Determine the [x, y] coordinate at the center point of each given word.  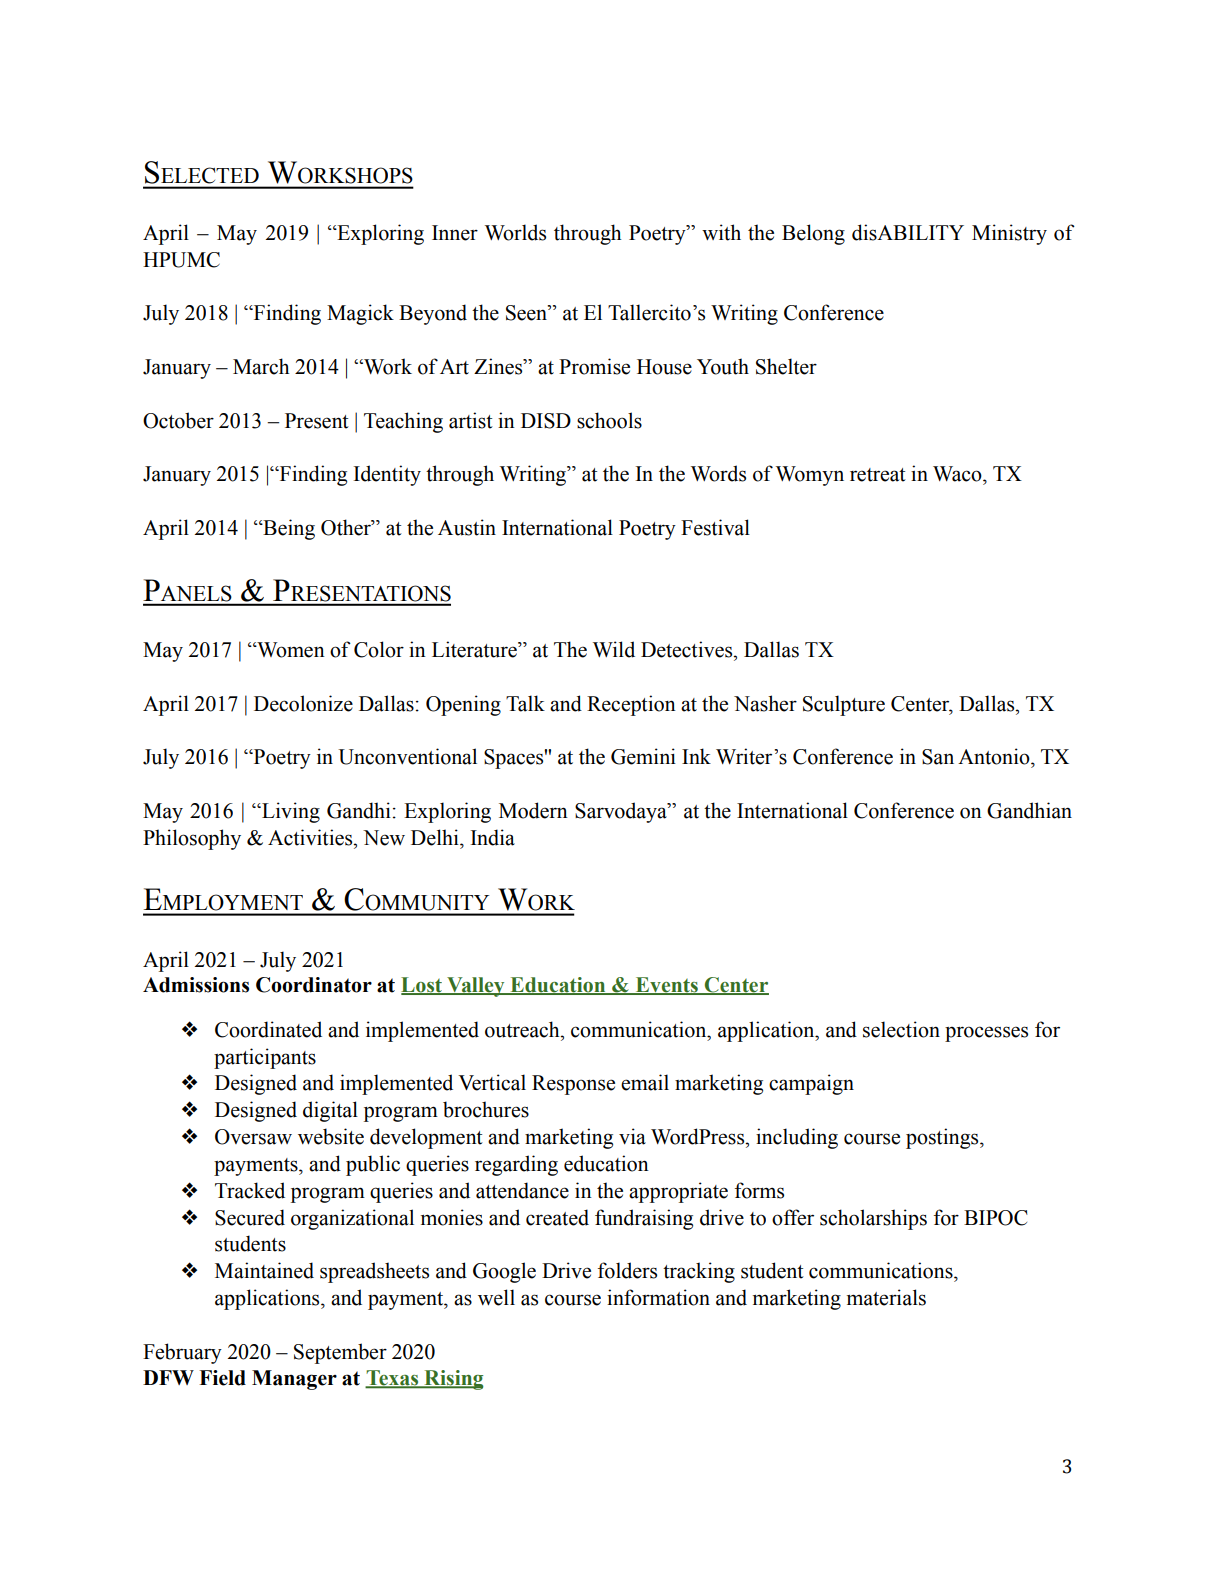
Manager [294, 1380]
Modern [533, 810]
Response [573, 1085]
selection [901, 1029]
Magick [360, 314]
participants [265, 1058]
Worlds [515, 232]
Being [288, 529]
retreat [878, 475]
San [938, 757]
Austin [467, 527]
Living [290, 812]
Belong [813, 234]
